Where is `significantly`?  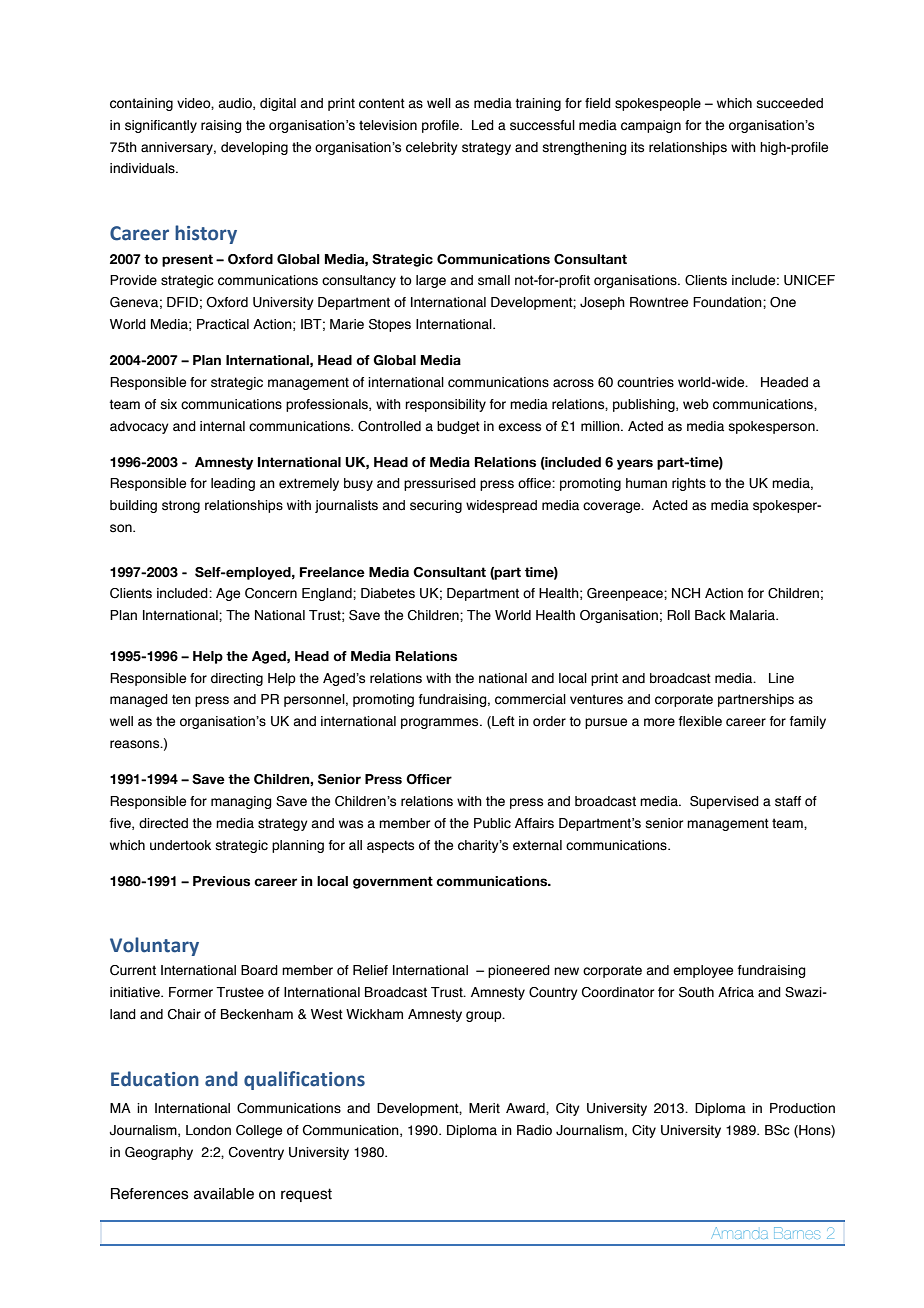 significantly is located at coordinates (161, 126).
